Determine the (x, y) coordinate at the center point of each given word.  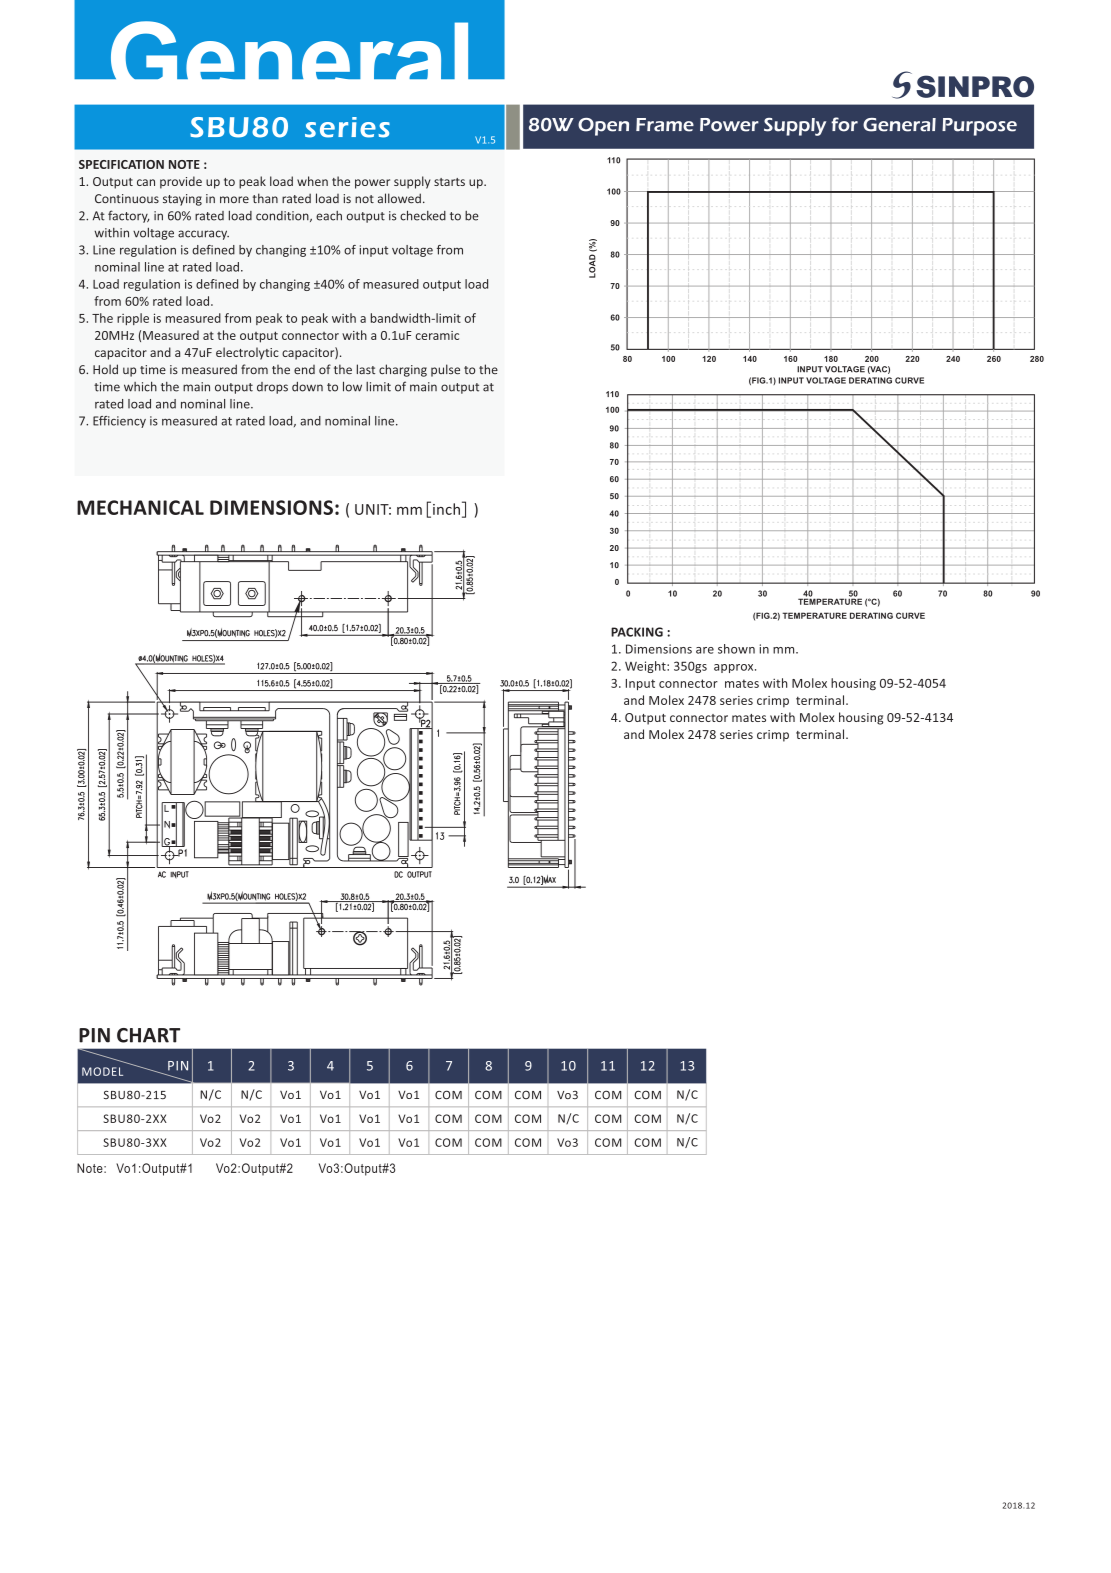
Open (603, 127)
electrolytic (247, 353)
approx (735, 668)
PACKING (637, 632)
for (844, 124)
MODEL (102, 1071)
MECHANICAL (140, 507)
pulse (445, 370)
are (705, 650)
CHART (148, 1035)
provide (181, 182)
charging (403, 370)
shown (736, 649)
